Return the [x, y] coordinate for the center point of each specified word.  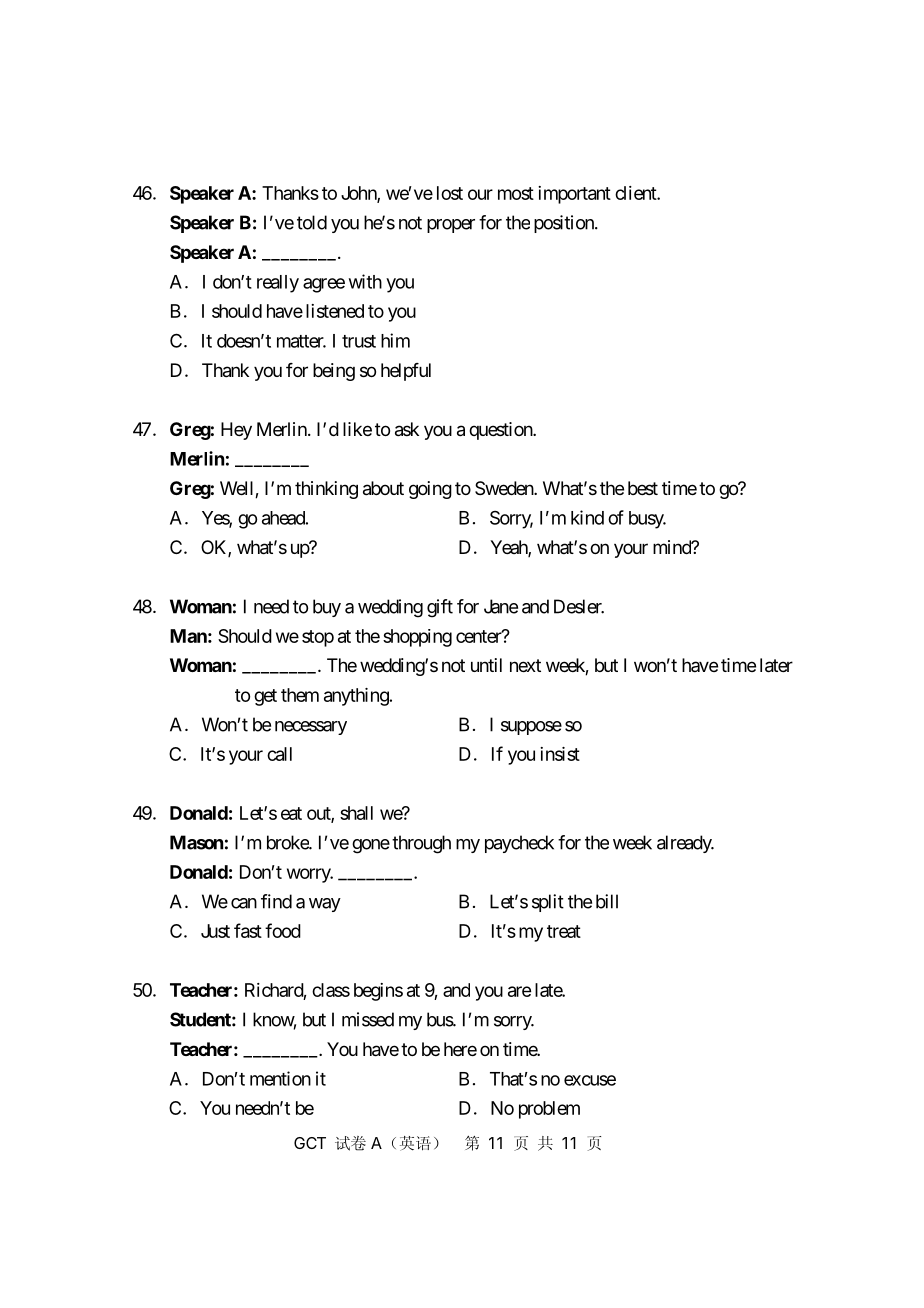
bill [607, 901]
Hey [236, 431]
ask [407, 429]
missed [368, 1019]
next [525, 665]
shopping [417, 638]
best [643, 488]
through [421, 844]
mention [280, 1078]
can [244, 903]
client [636, 193]
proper [451, 226]
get [265, 697]
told [312, 222]
